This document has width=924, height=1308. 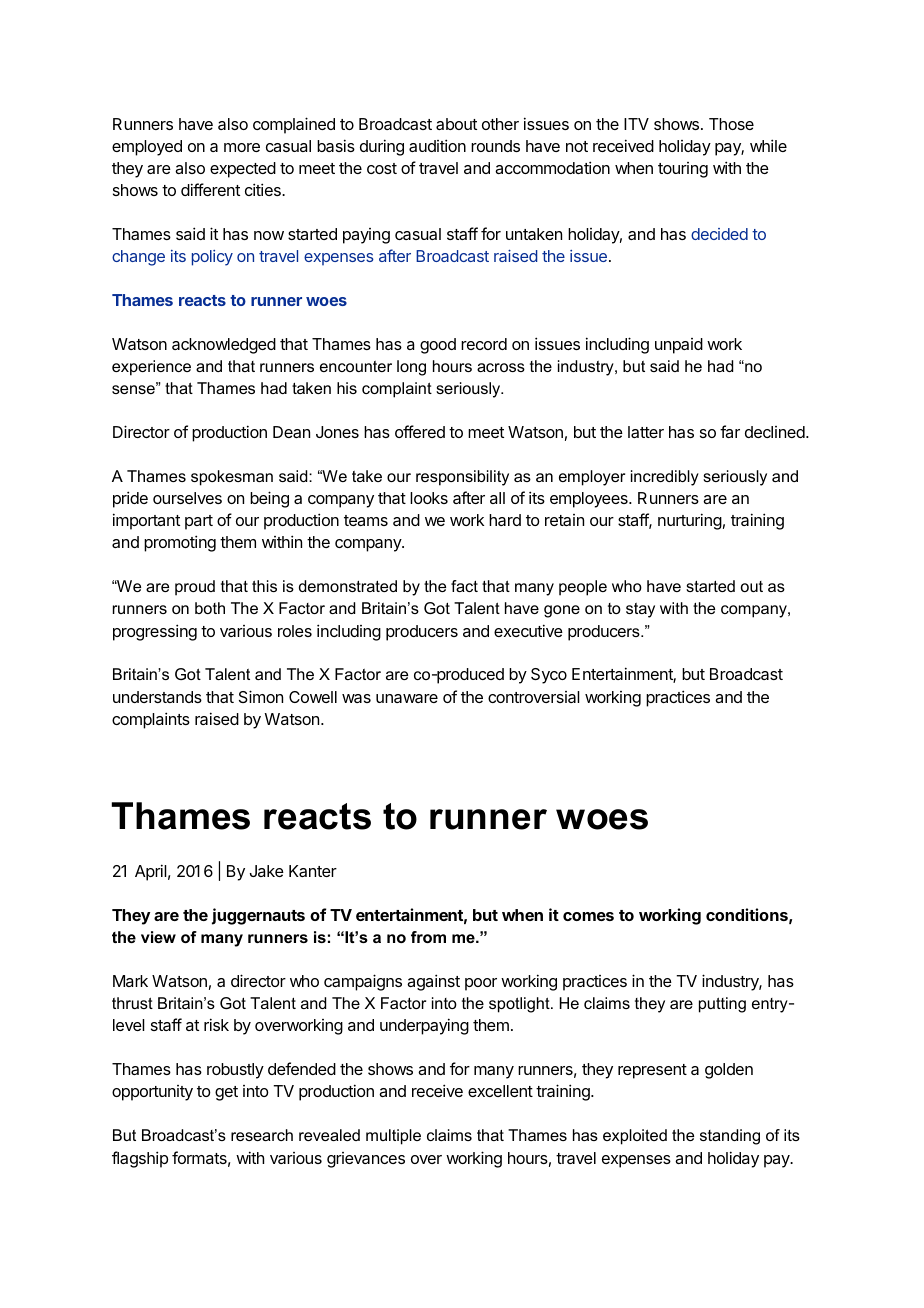 What do you see at coordinates (242, 147) in the document?
I see `more` at bounding box center [242, 147].
